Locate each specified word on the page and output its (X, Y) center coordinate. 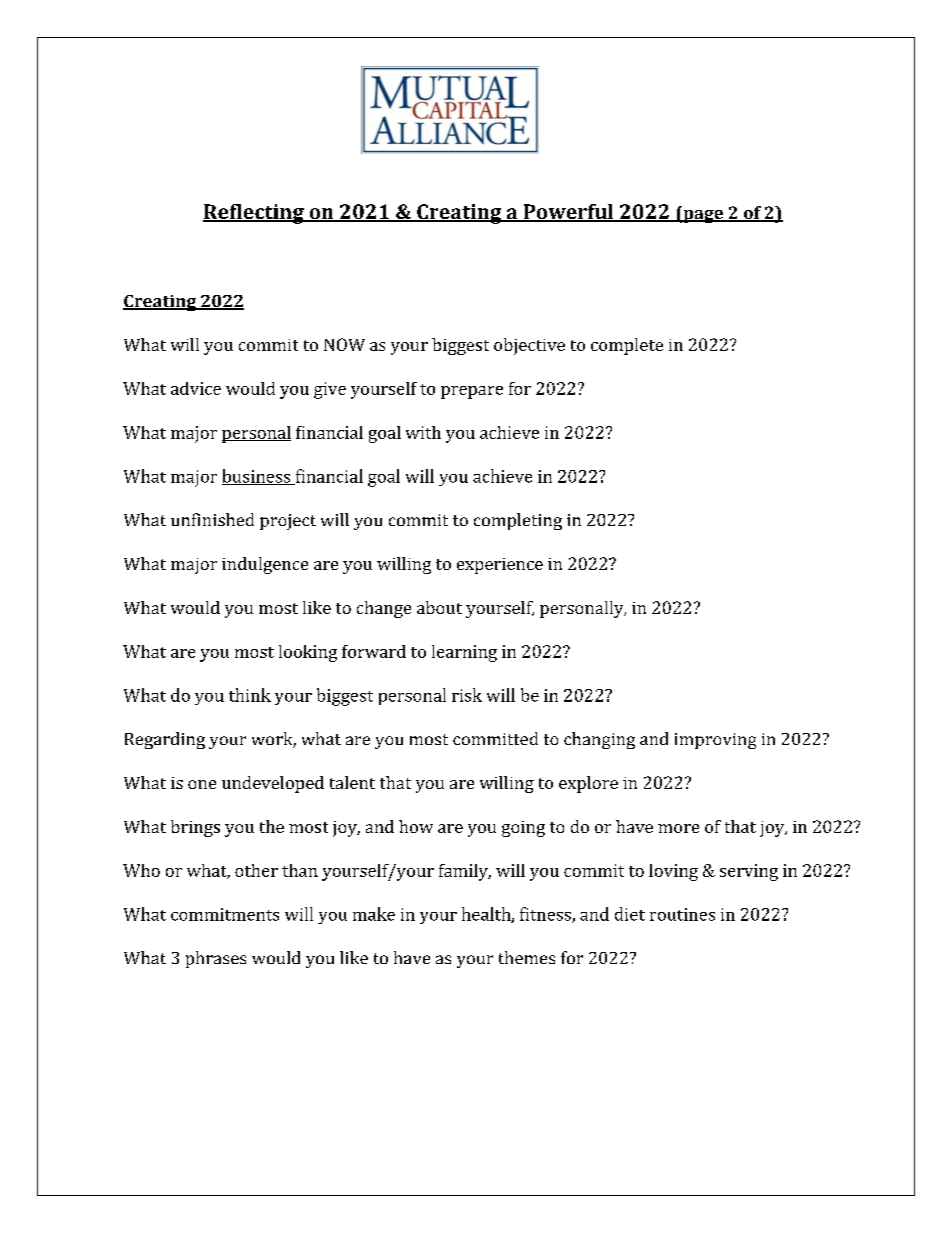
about (439, 607)
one (202, 784)
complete (627, 346)
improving (715, 741)
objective (529, 346)
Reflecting (254, 214)
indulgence (265, 565)
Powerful (568, 213)
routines (682, 914)
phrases (216, 959)
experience (500, 566)
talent (352, 782)
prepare (472, 392)
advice (196, 388)
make (374, 914)
